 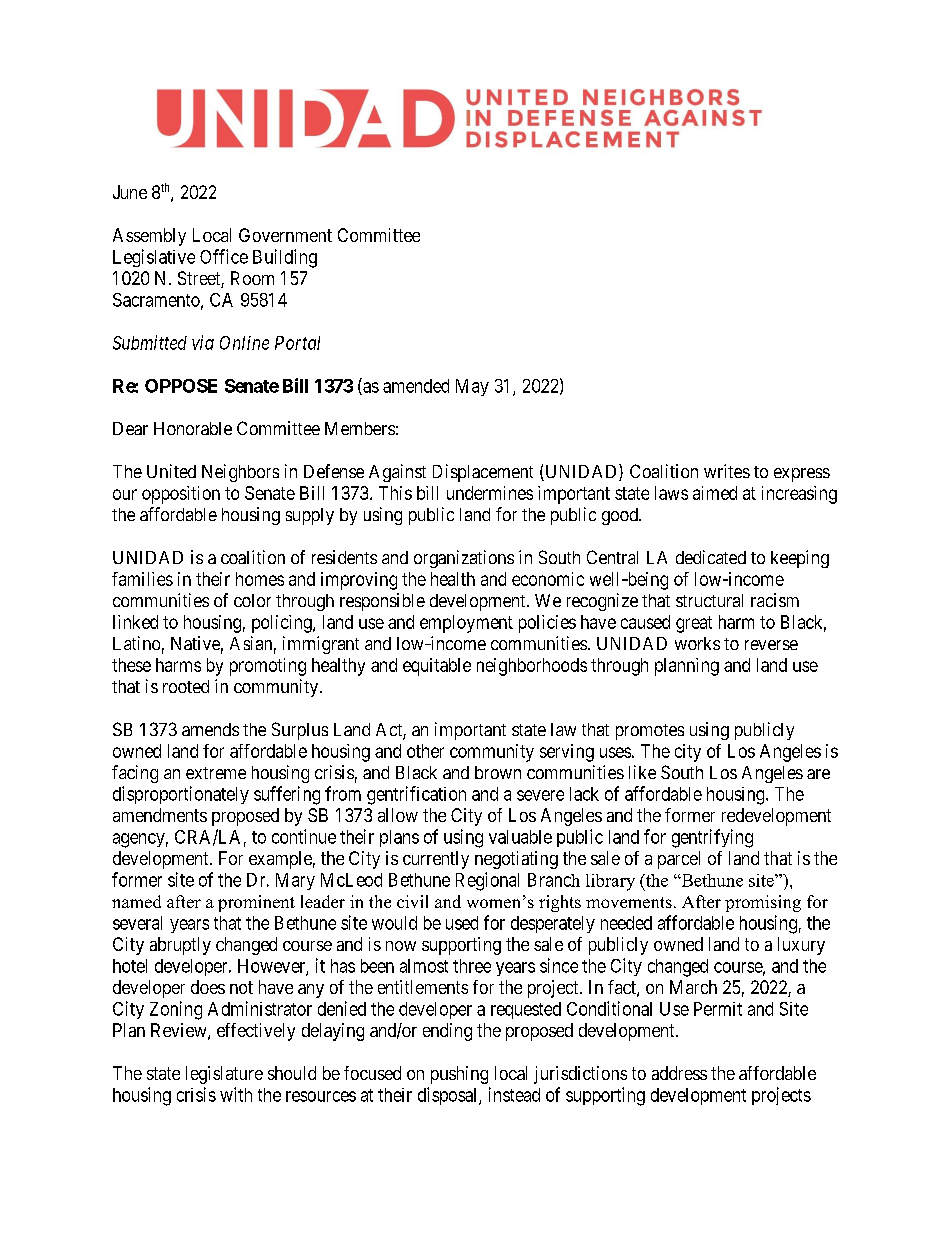 What do you see at coordinates (224, 1075) in the document?
I see `legislature` at bounding box center [224, 1075].
